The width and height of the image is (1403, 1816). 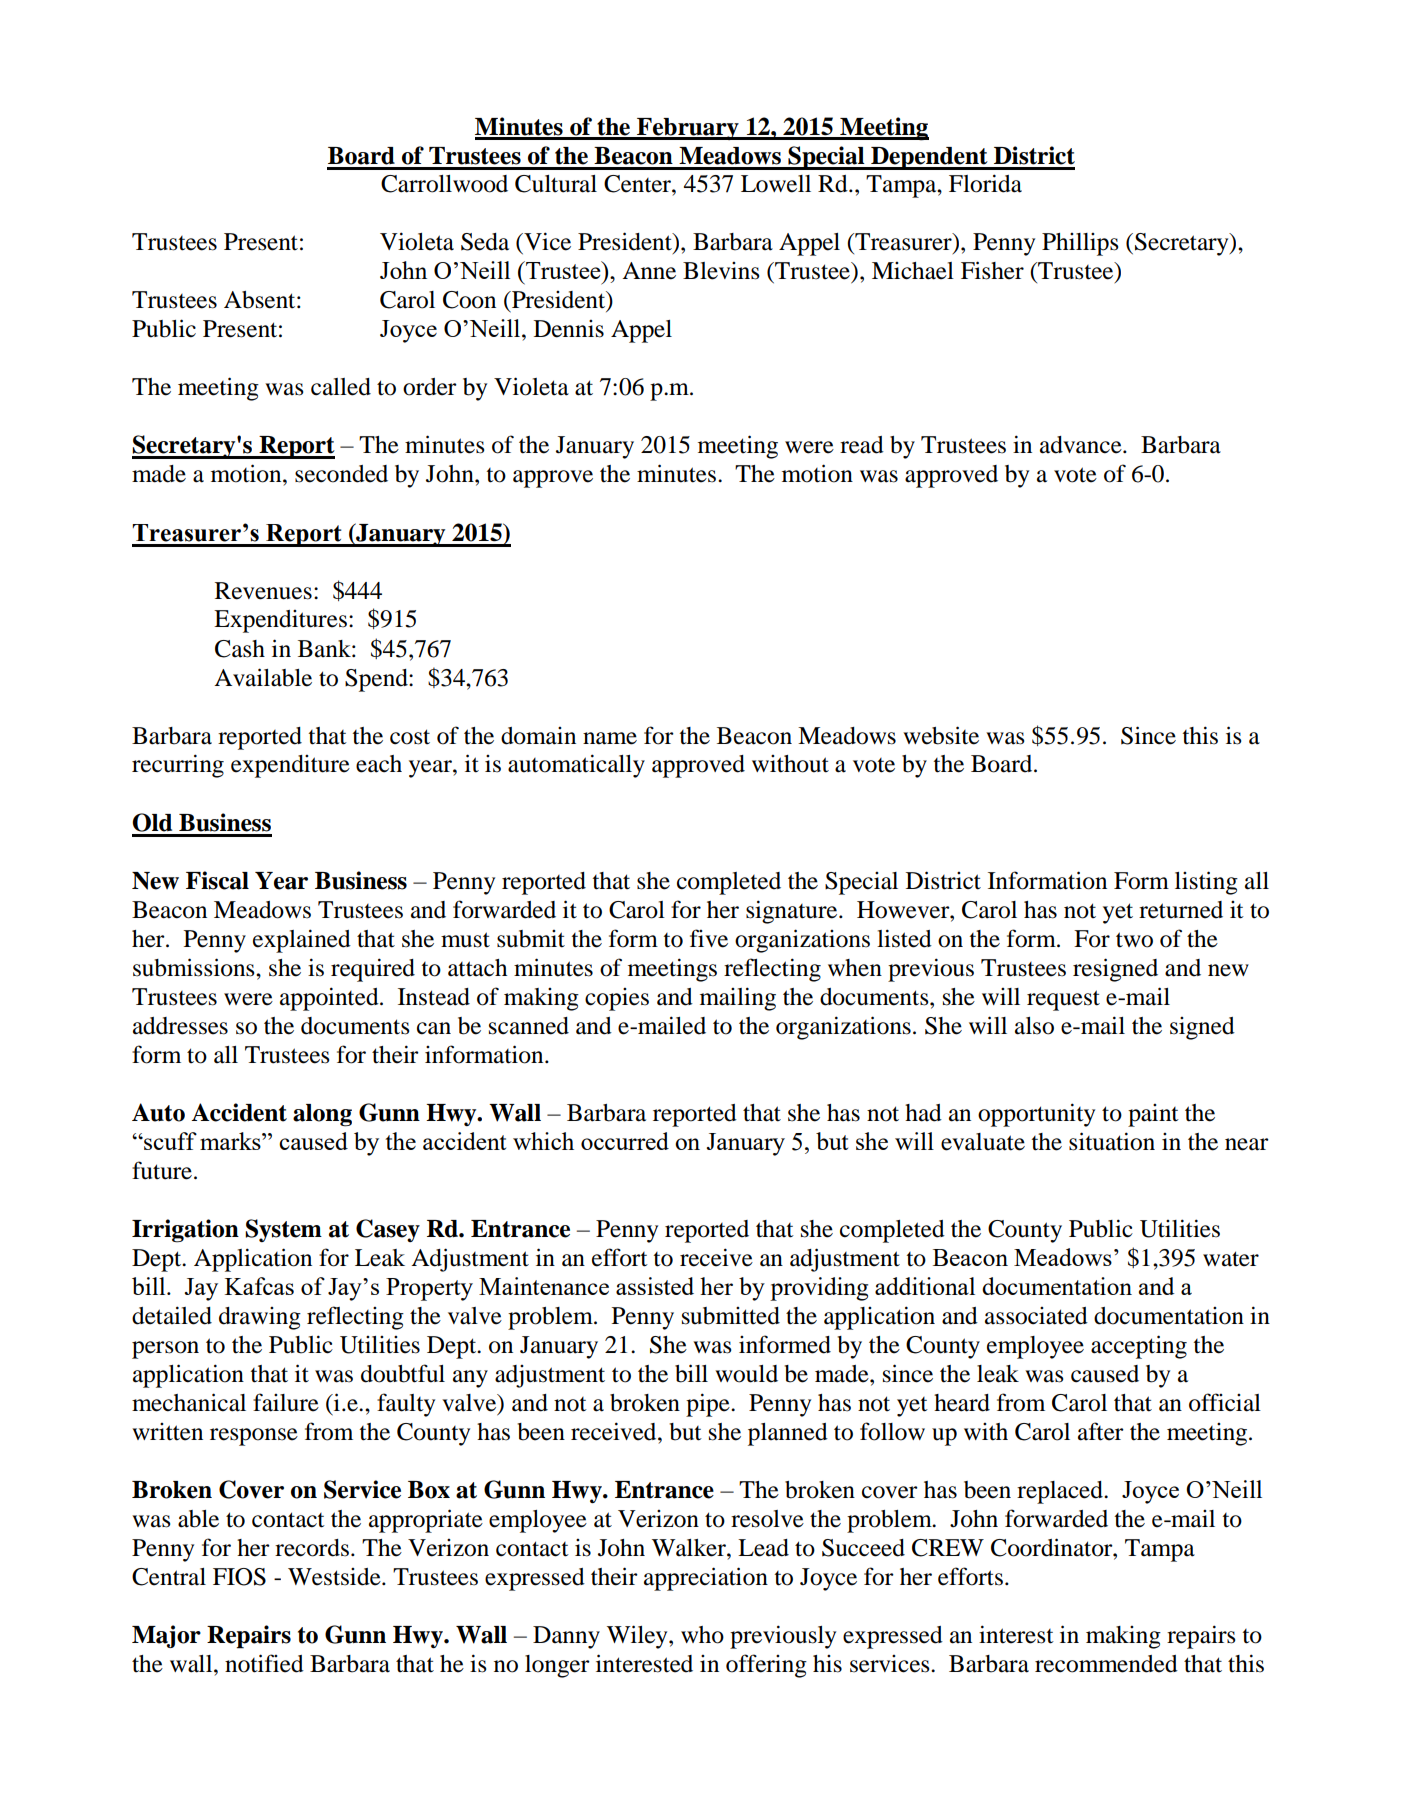 What do you see at coordinates (322, 1115) in the image?
I see `along` at bounding box center [322, 1115].
